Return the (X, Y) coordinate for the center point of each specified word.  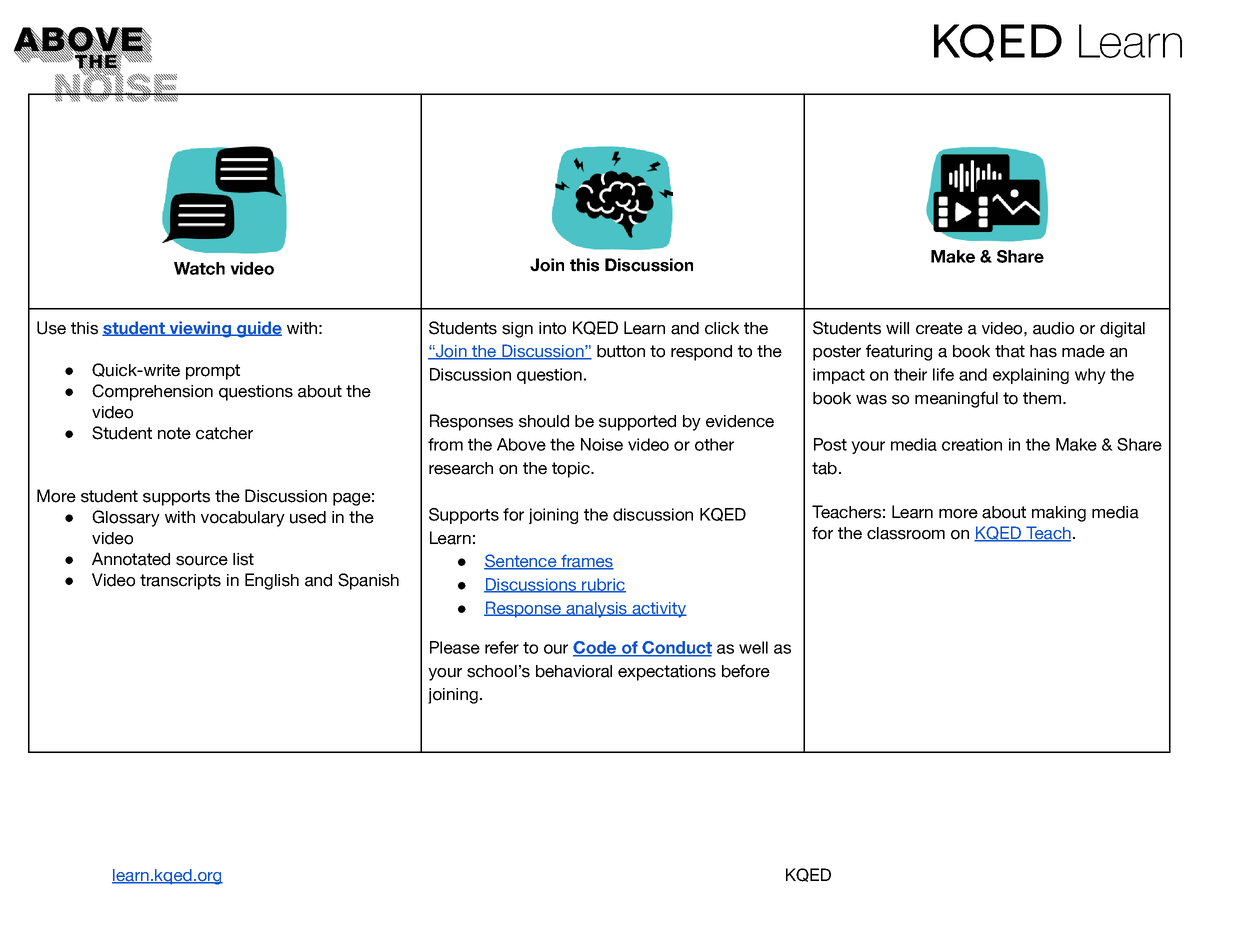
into (552, 328)
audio (1053, 328)
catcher (224, 433)
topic (572, 470)
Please (455, 647)
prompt (213, 372)
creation (972, 444)
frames (586, 562)
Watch (199, 268)
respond (701, 353)
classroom (906, 533)
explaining (1031, 376)
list (243, 559)
